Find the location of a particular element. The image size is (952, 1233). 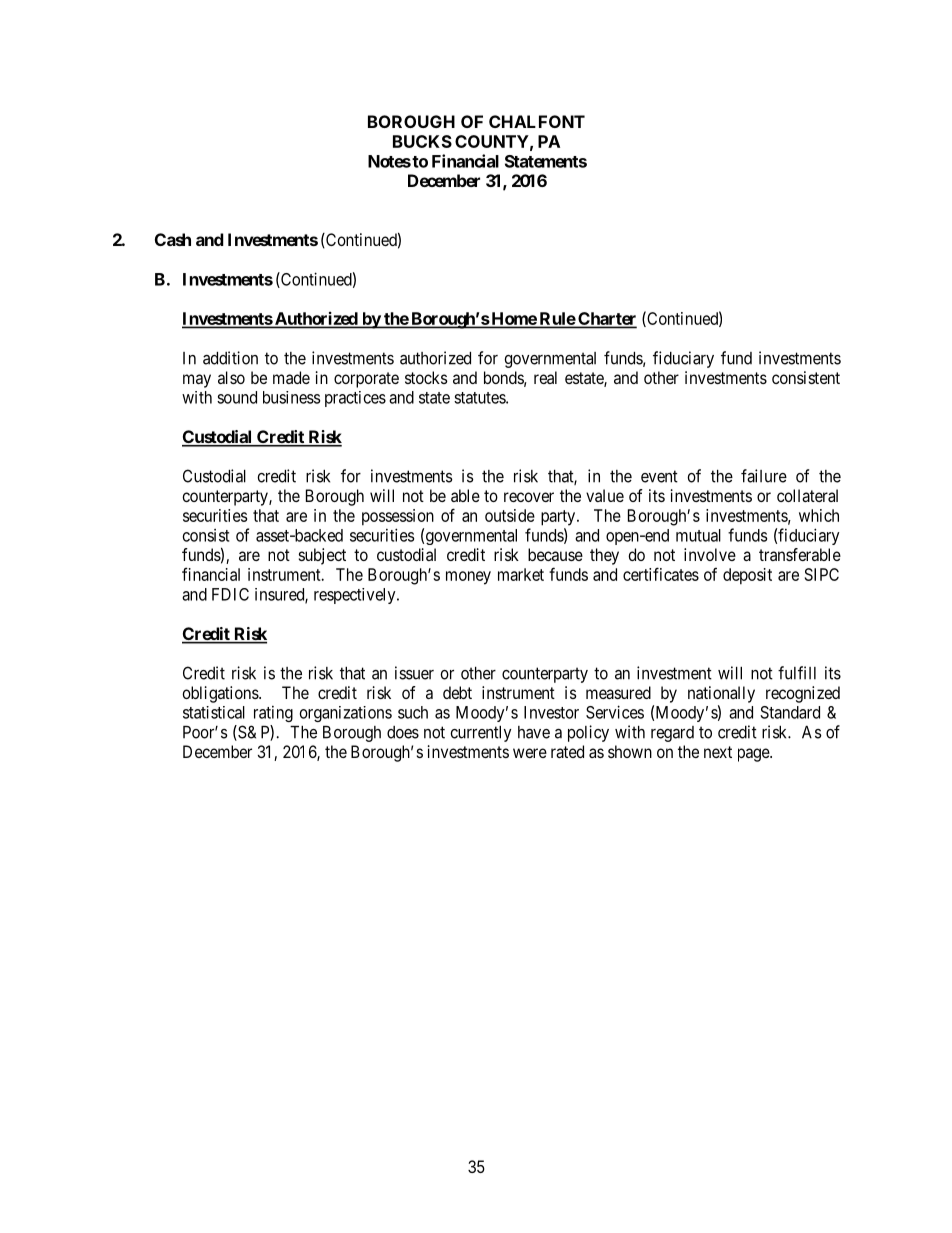

failure is located at coordinates (764, 476).
